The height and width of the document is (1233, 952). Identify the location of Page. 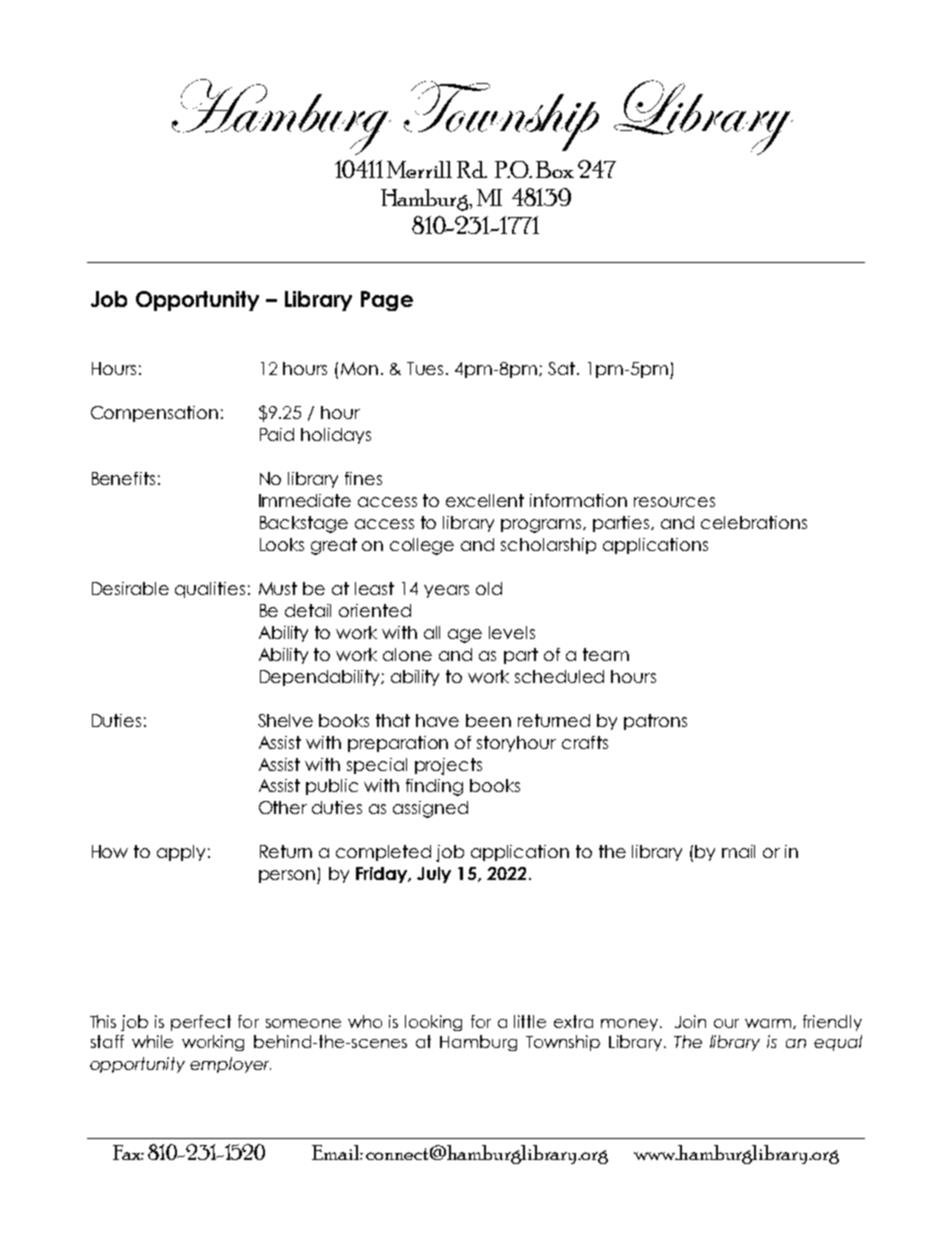
(387, 301).
